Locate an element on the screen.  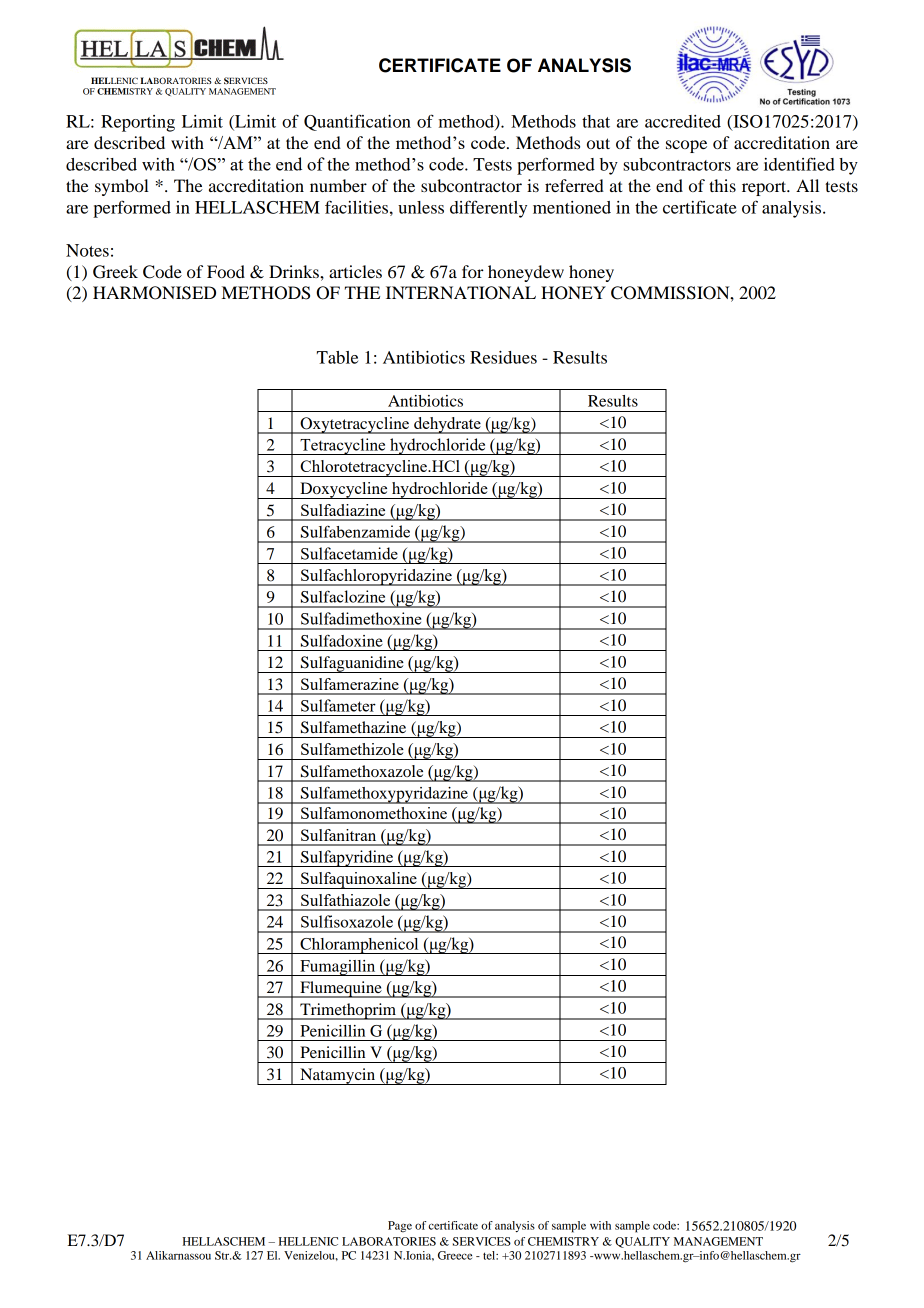
Doxycycline is located at coordinates (344, 490).
